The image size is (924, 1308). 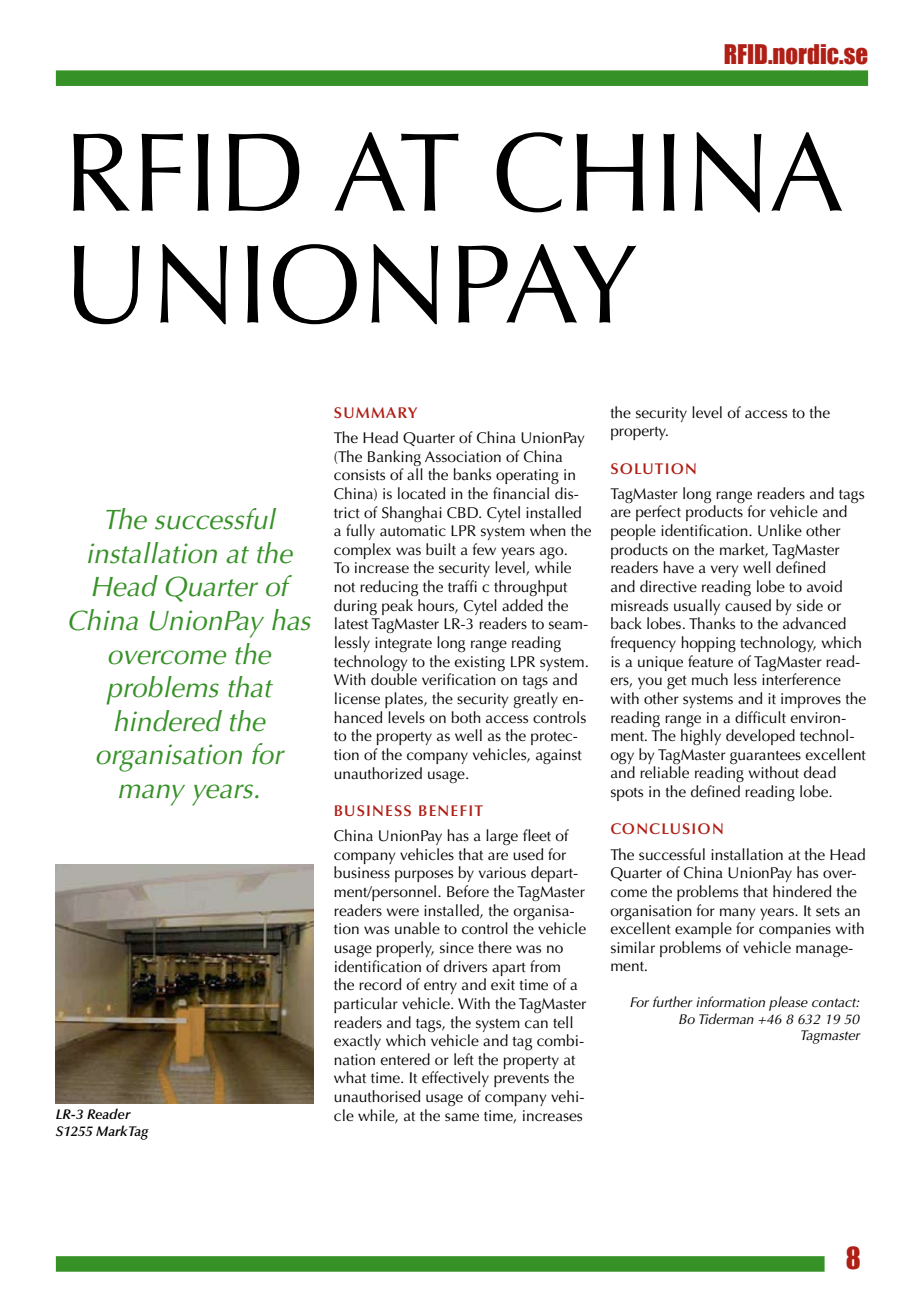 I want to click on unauthorised, so click(x=377, y=1096).
